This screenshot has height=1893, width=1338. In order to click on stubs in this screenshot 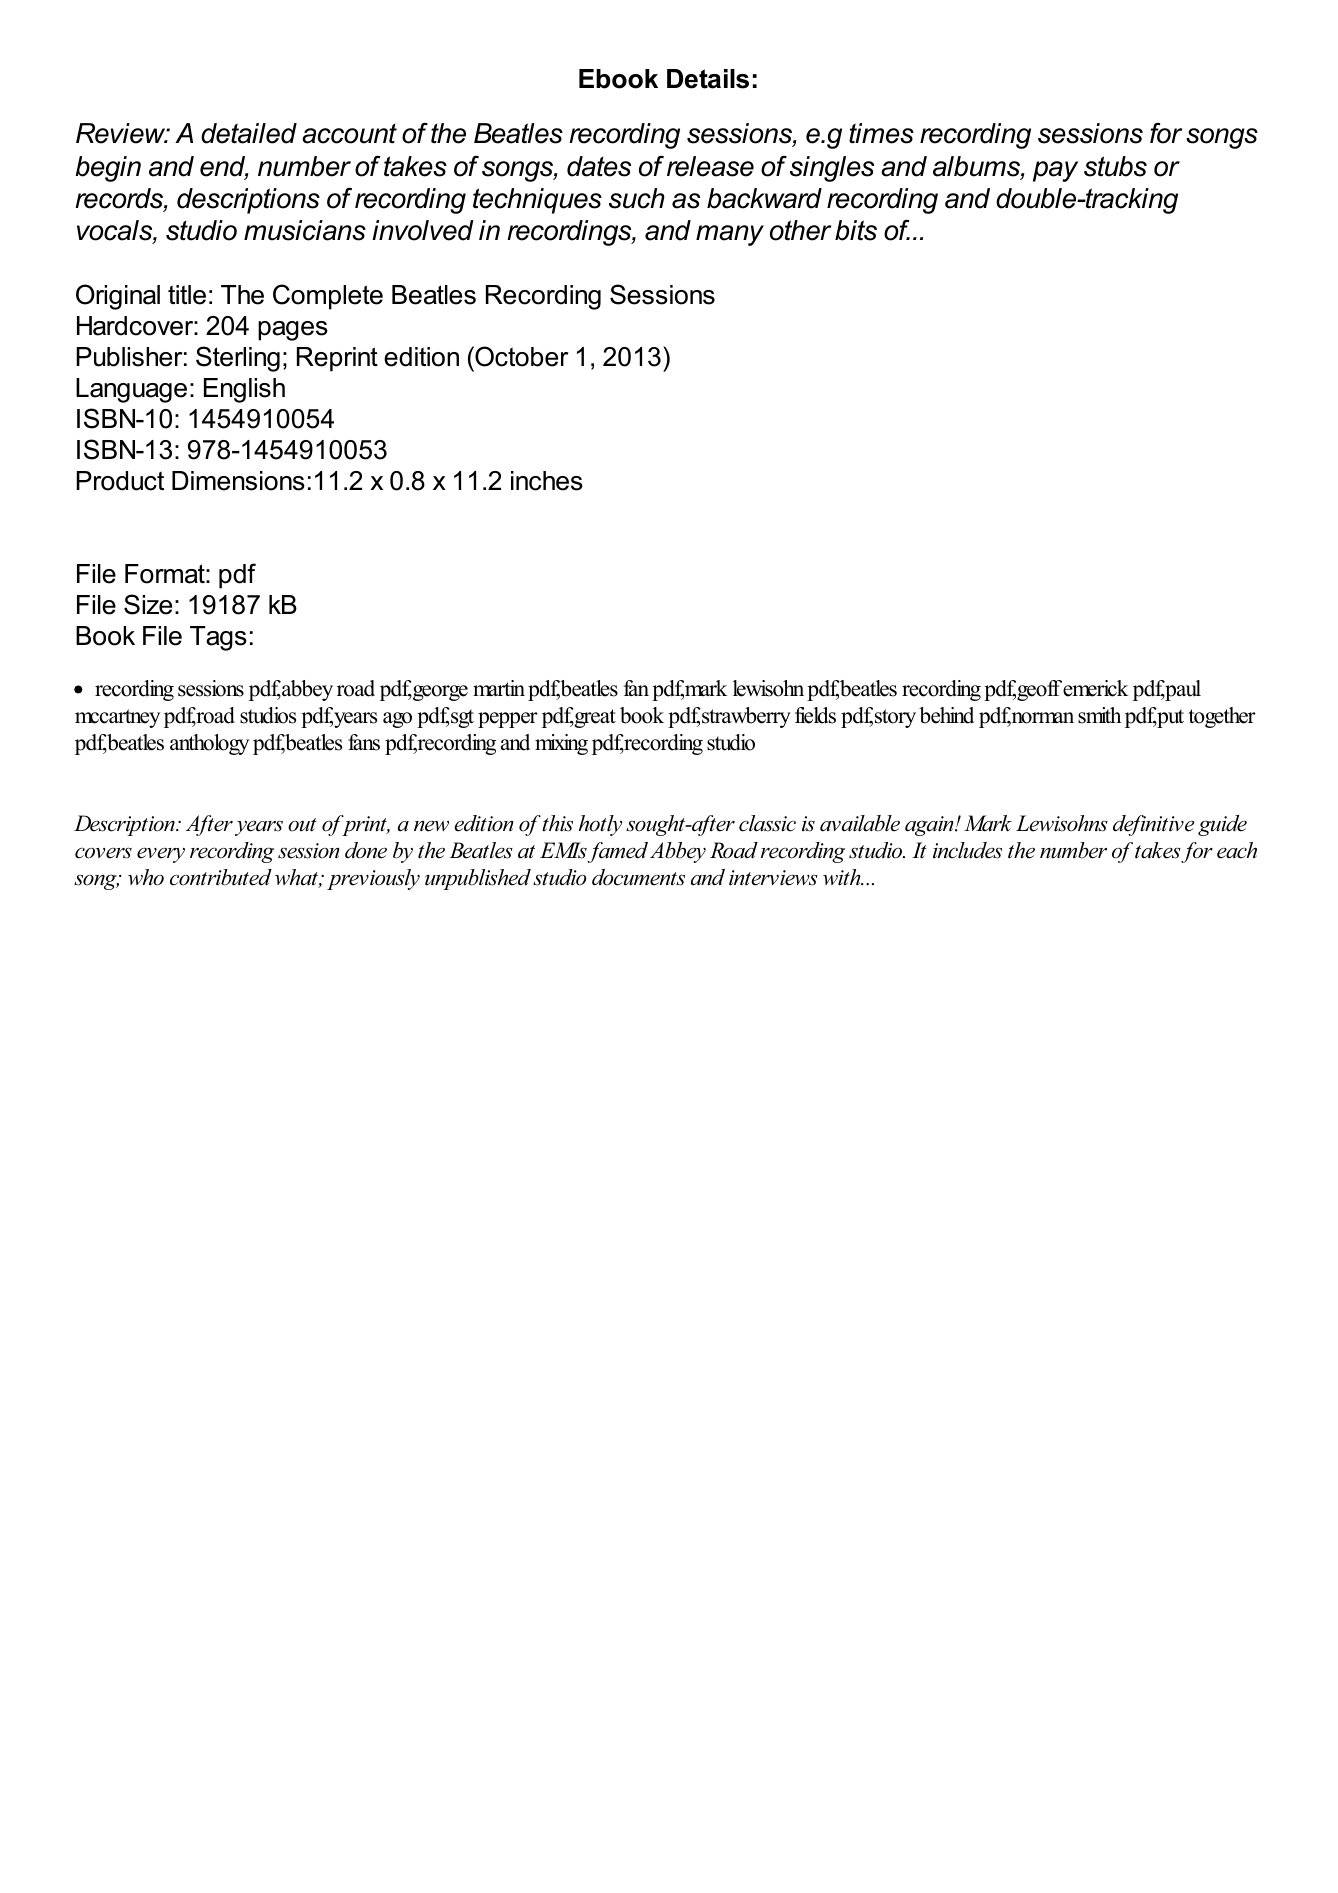, I will do `click(1115, 166)`.
